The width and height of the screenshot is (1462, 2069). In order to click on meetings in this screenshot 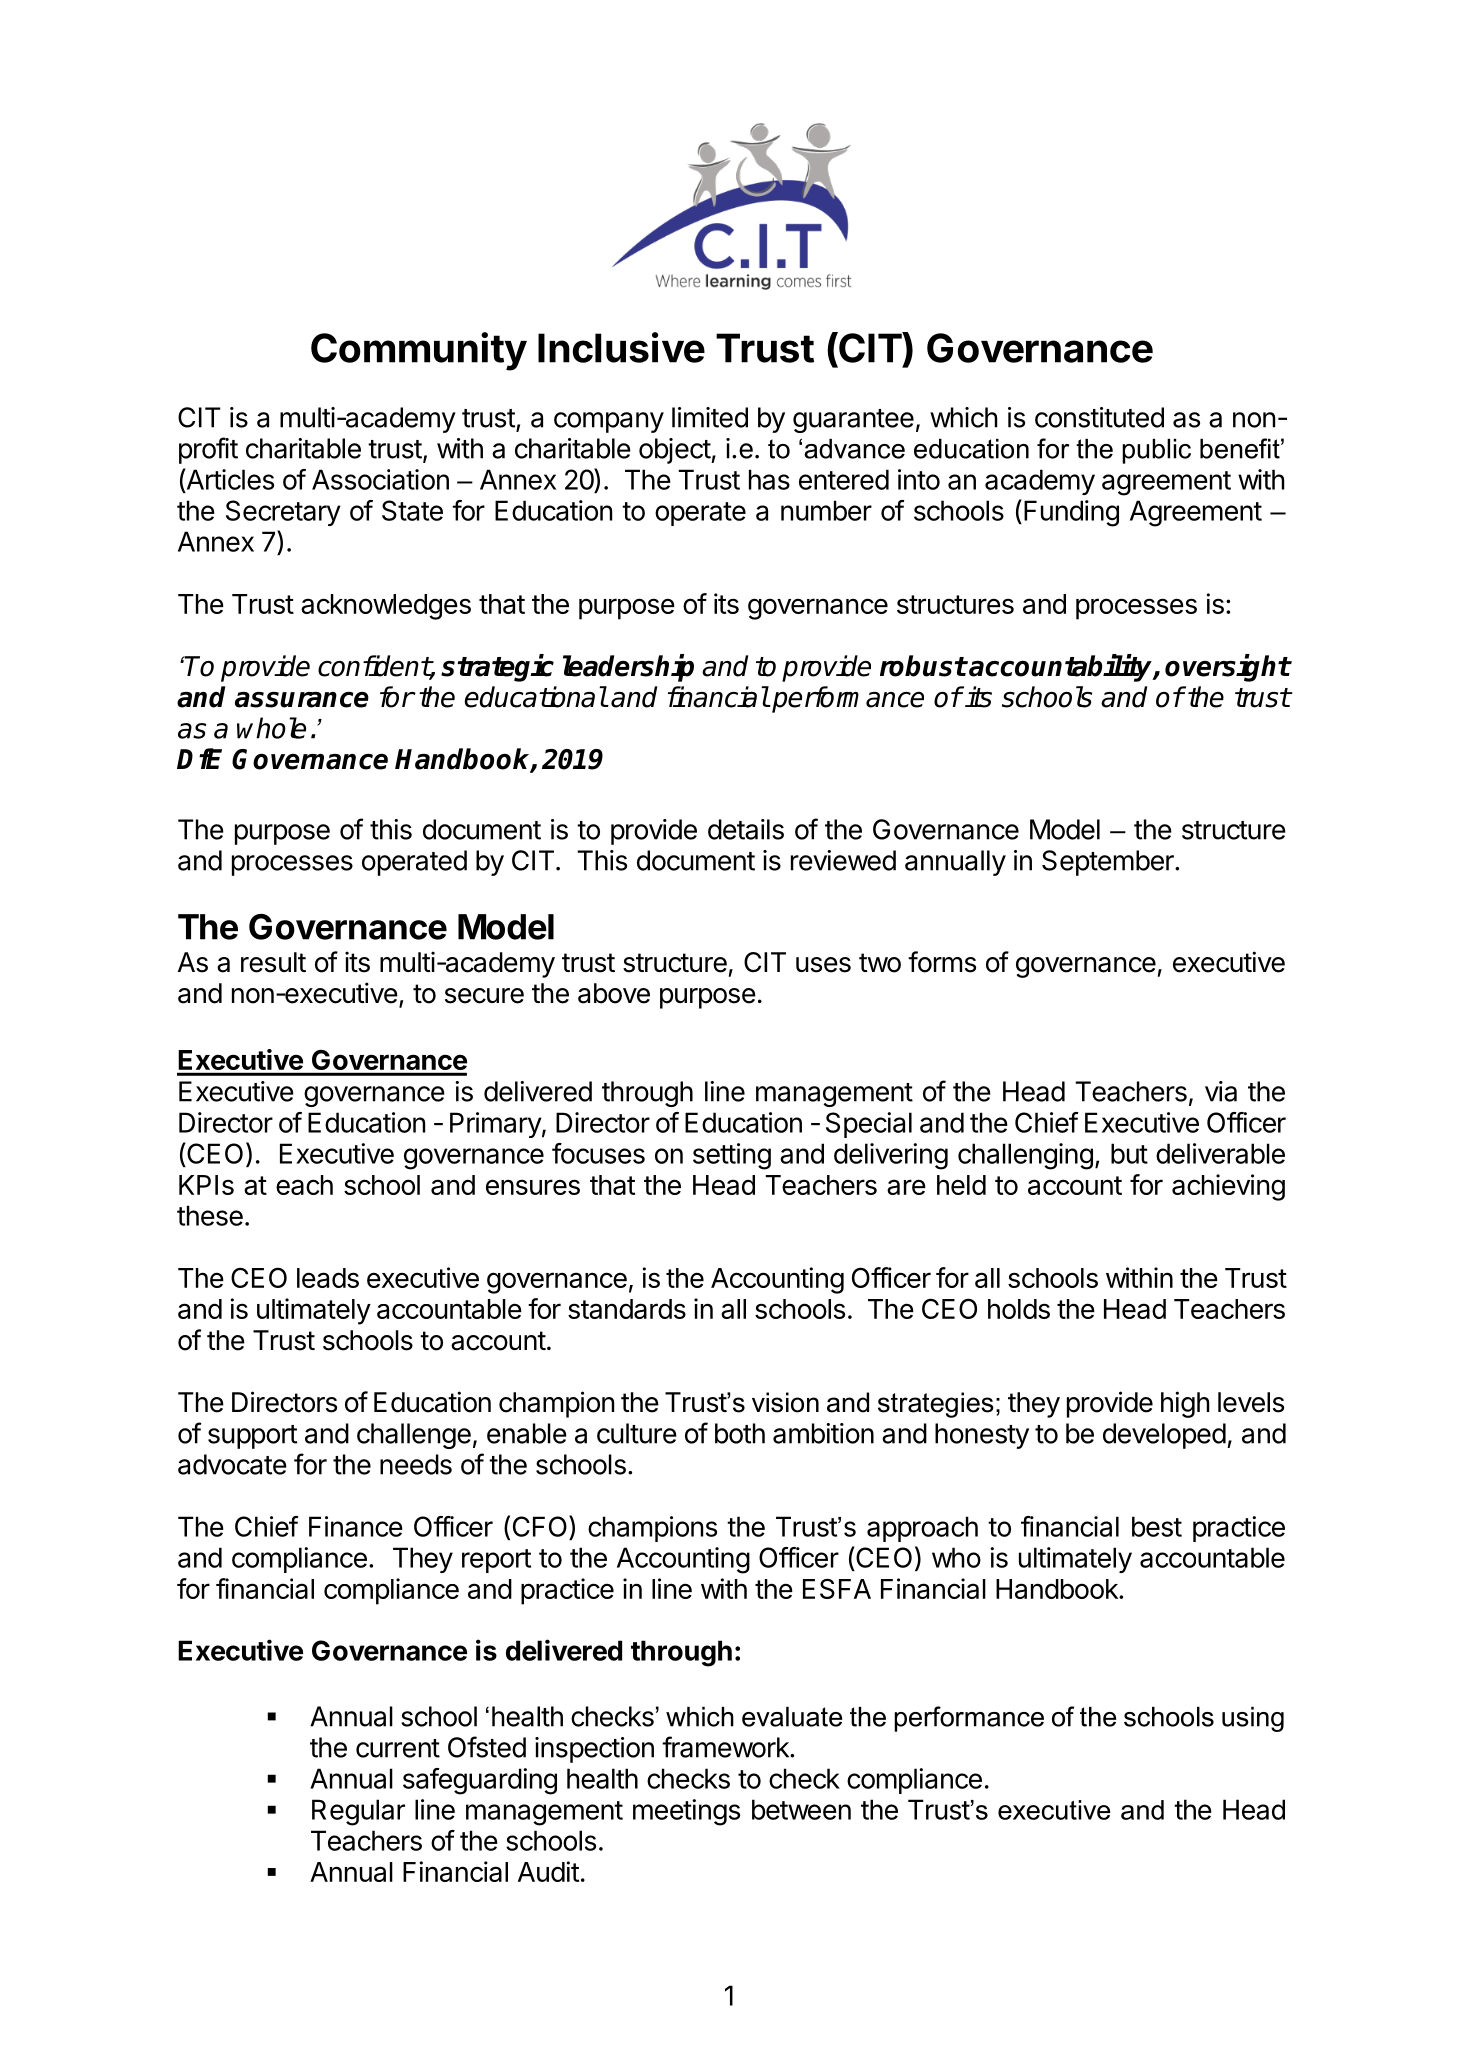, I will do `click(686, 1812)`.
